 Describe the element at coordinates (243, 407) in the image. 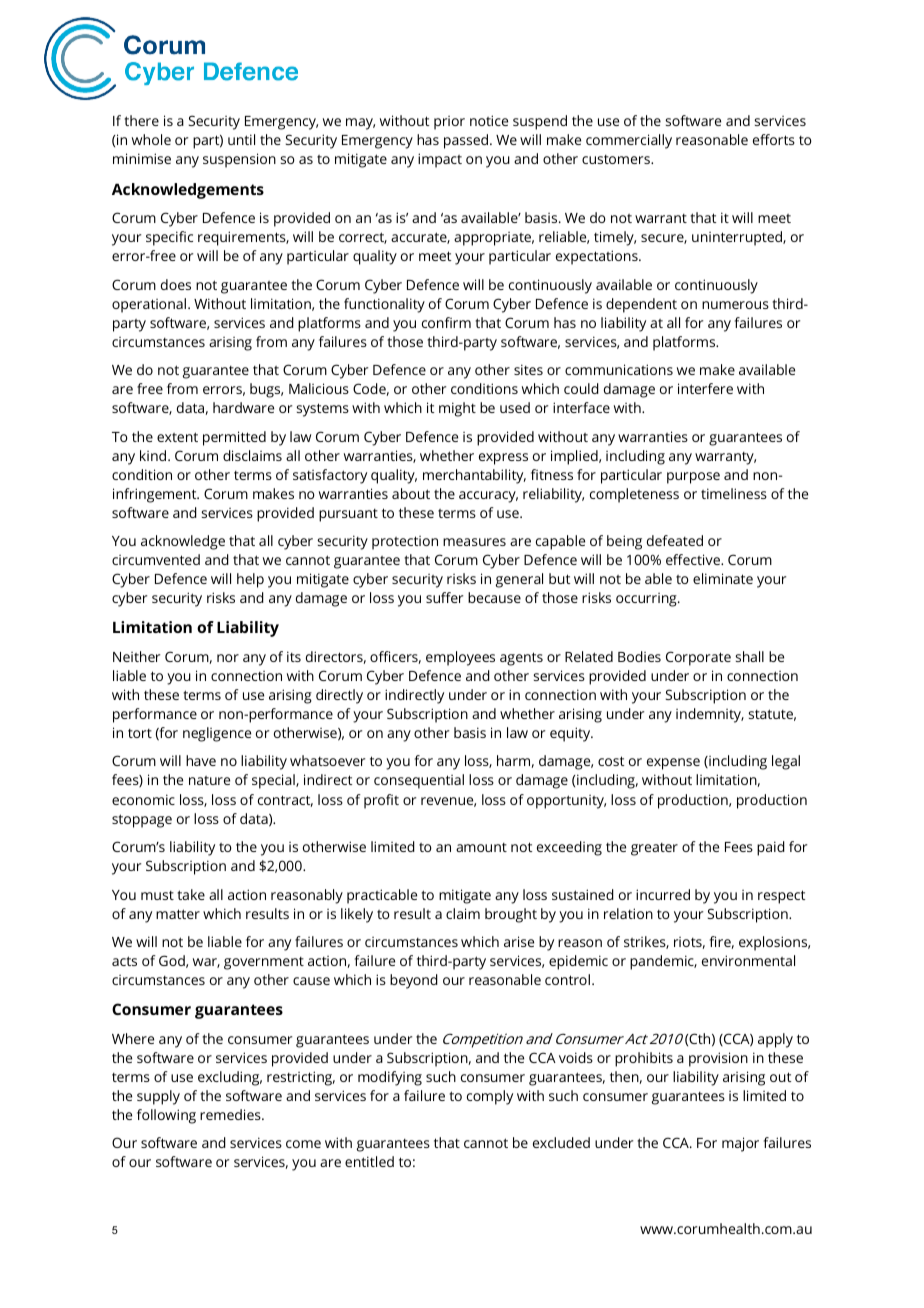

I see `hardware` at that location.
